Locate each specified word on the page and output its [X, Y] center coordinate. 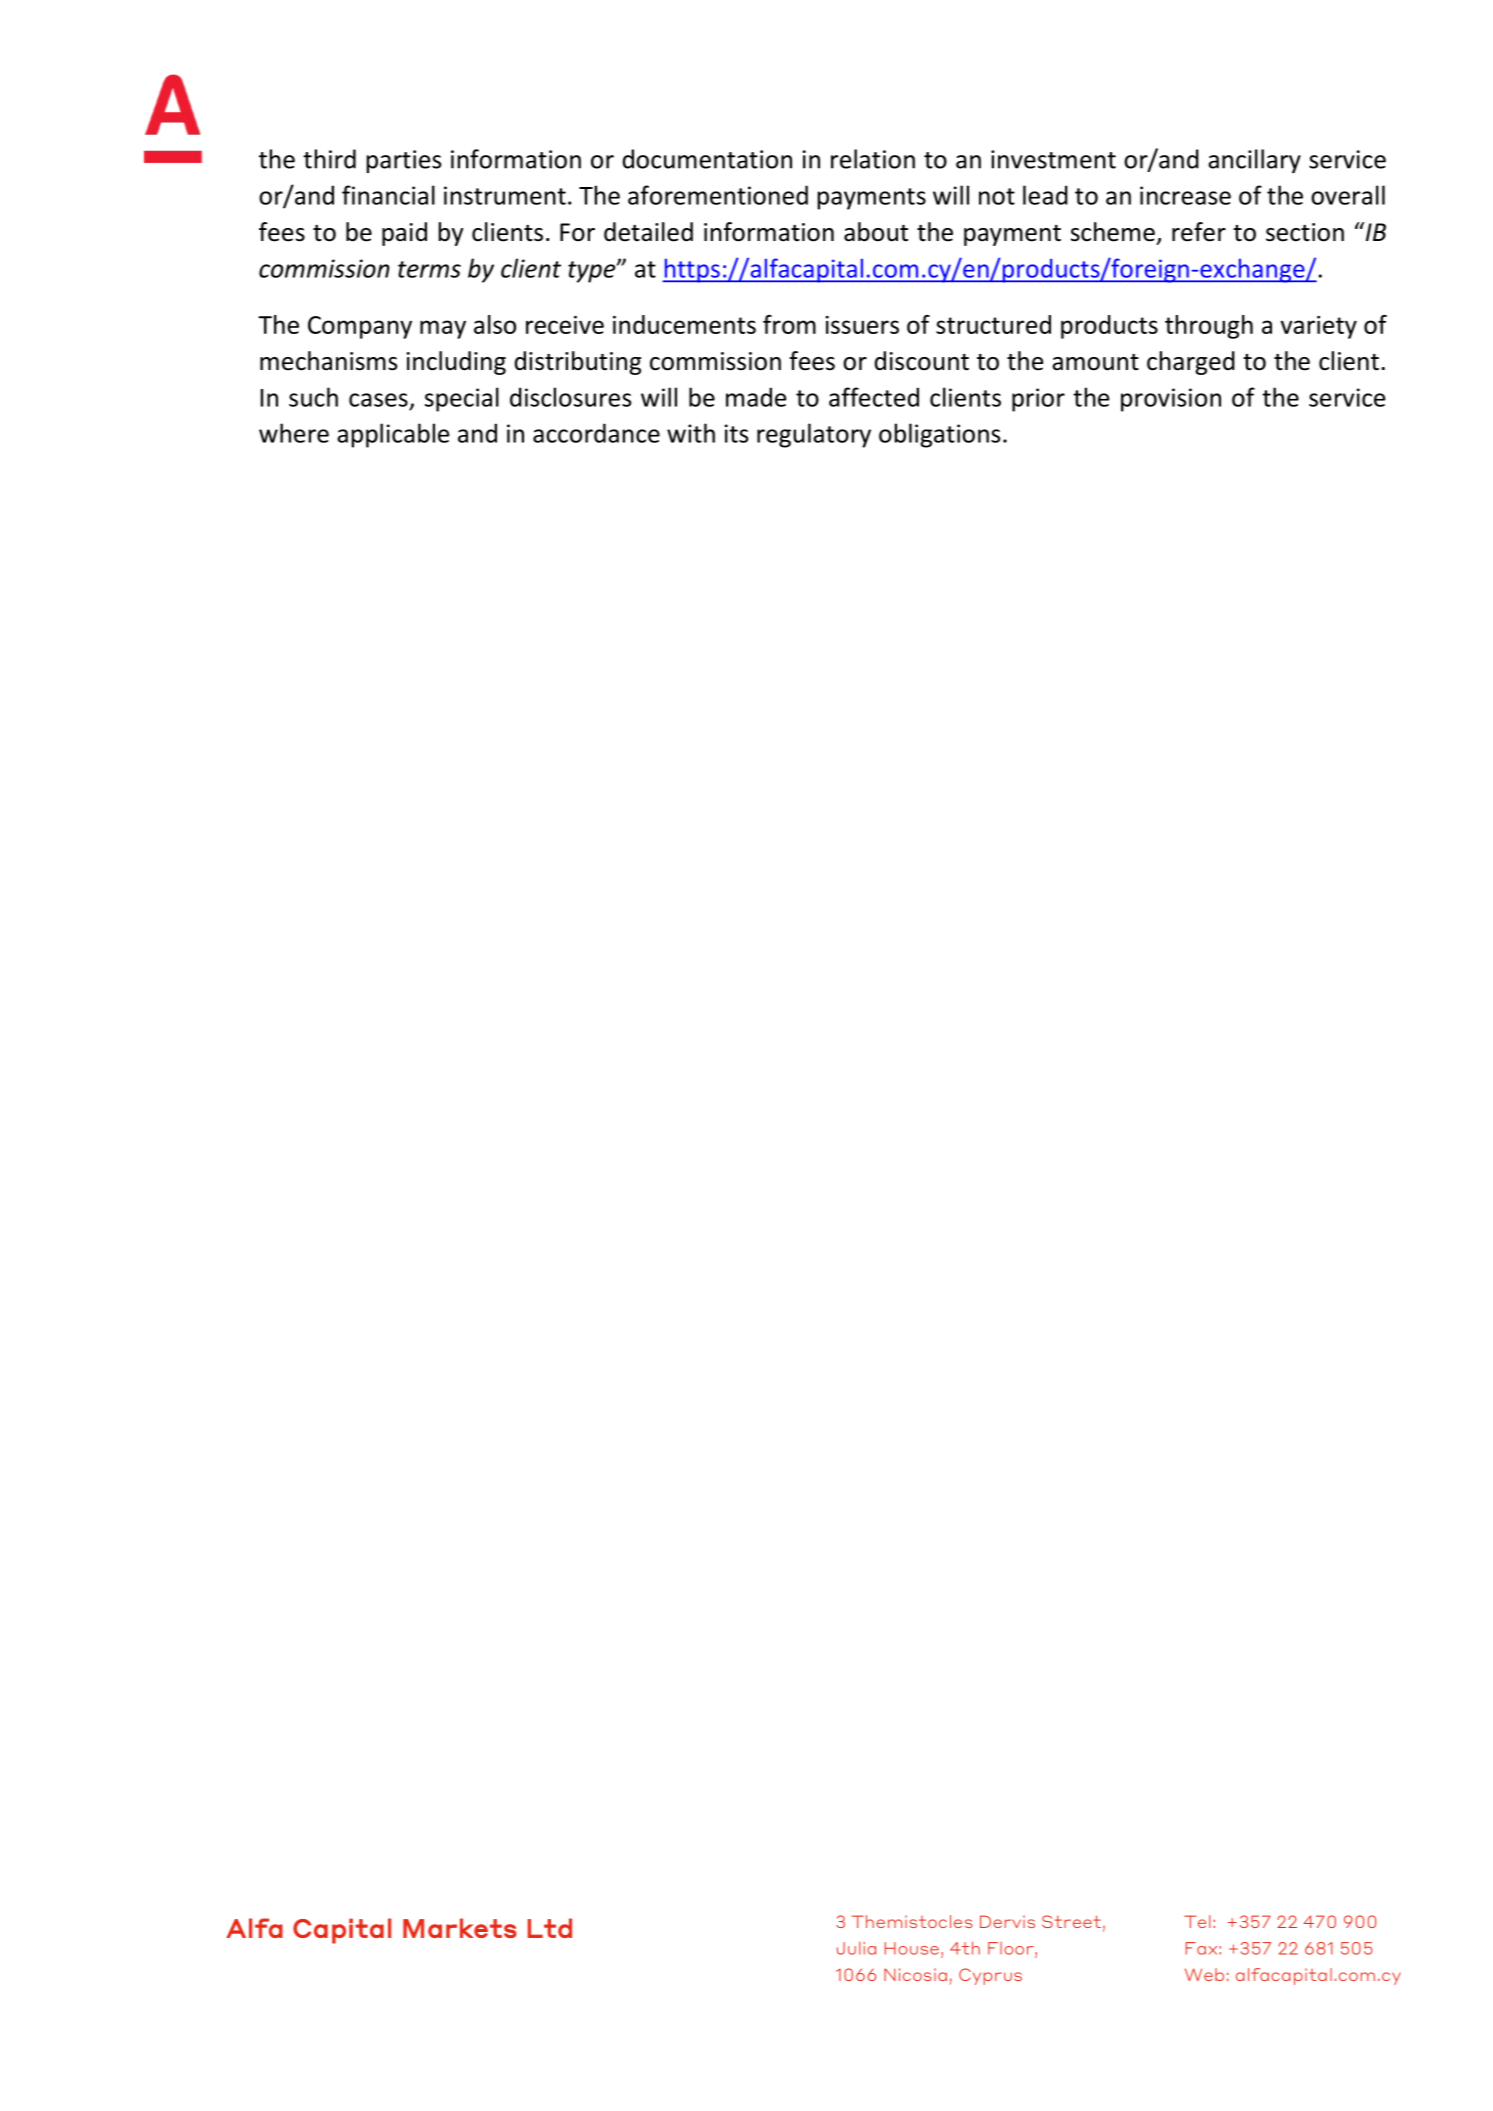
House [912, 1948]
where [294, 433]
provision [1171, 400]
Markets [460, 1928]
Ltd [550, 1928]
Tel [1197, 1921]
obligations [939, 435]
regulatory [814, 435]
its [736, 433]
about [876, 232]
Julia [856, 1948]
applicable [393, 435]
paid [404, 234]
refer [1199, 232]
